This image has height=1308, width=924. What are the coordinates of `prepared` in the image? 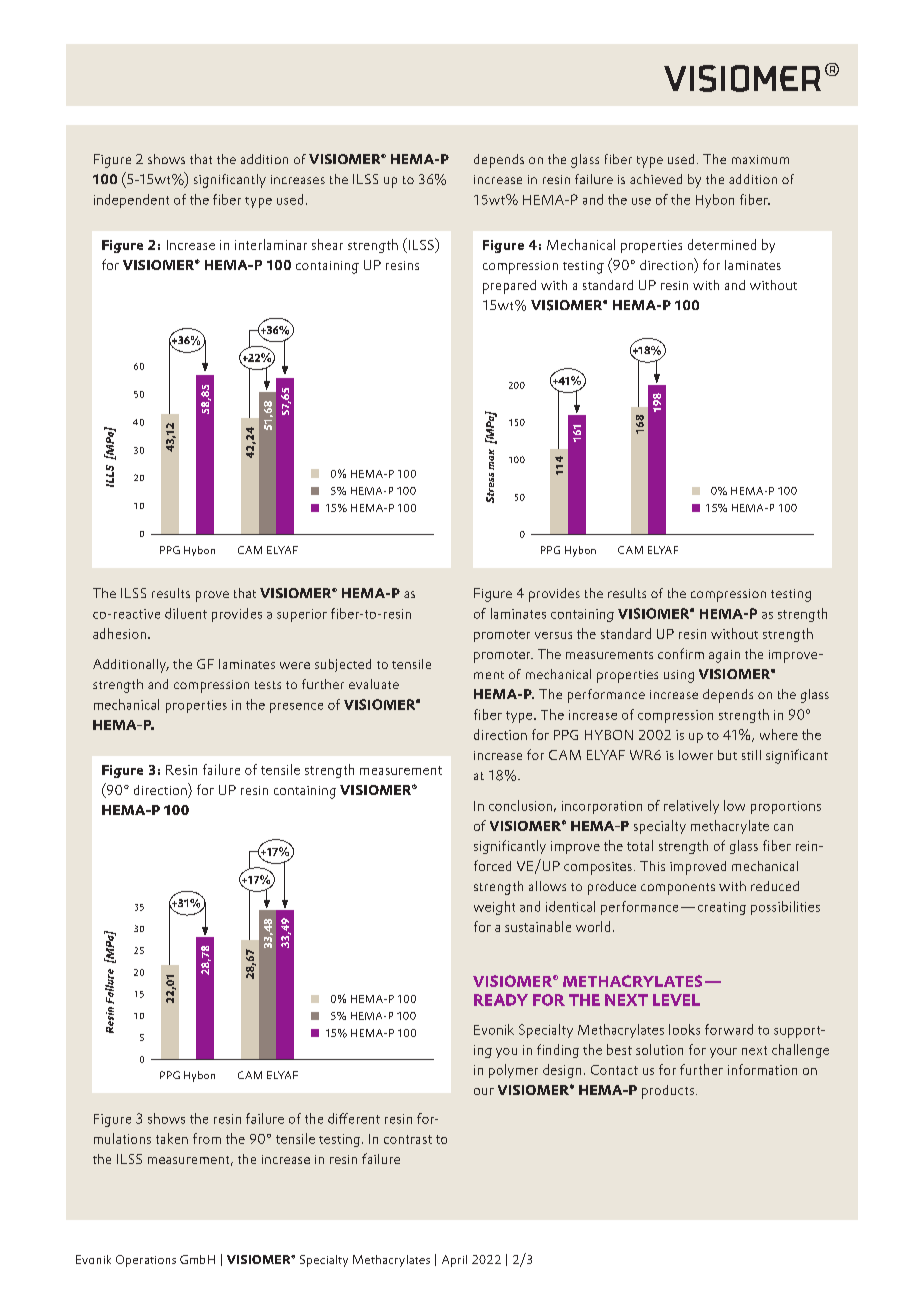 It's located at (509, 287).
